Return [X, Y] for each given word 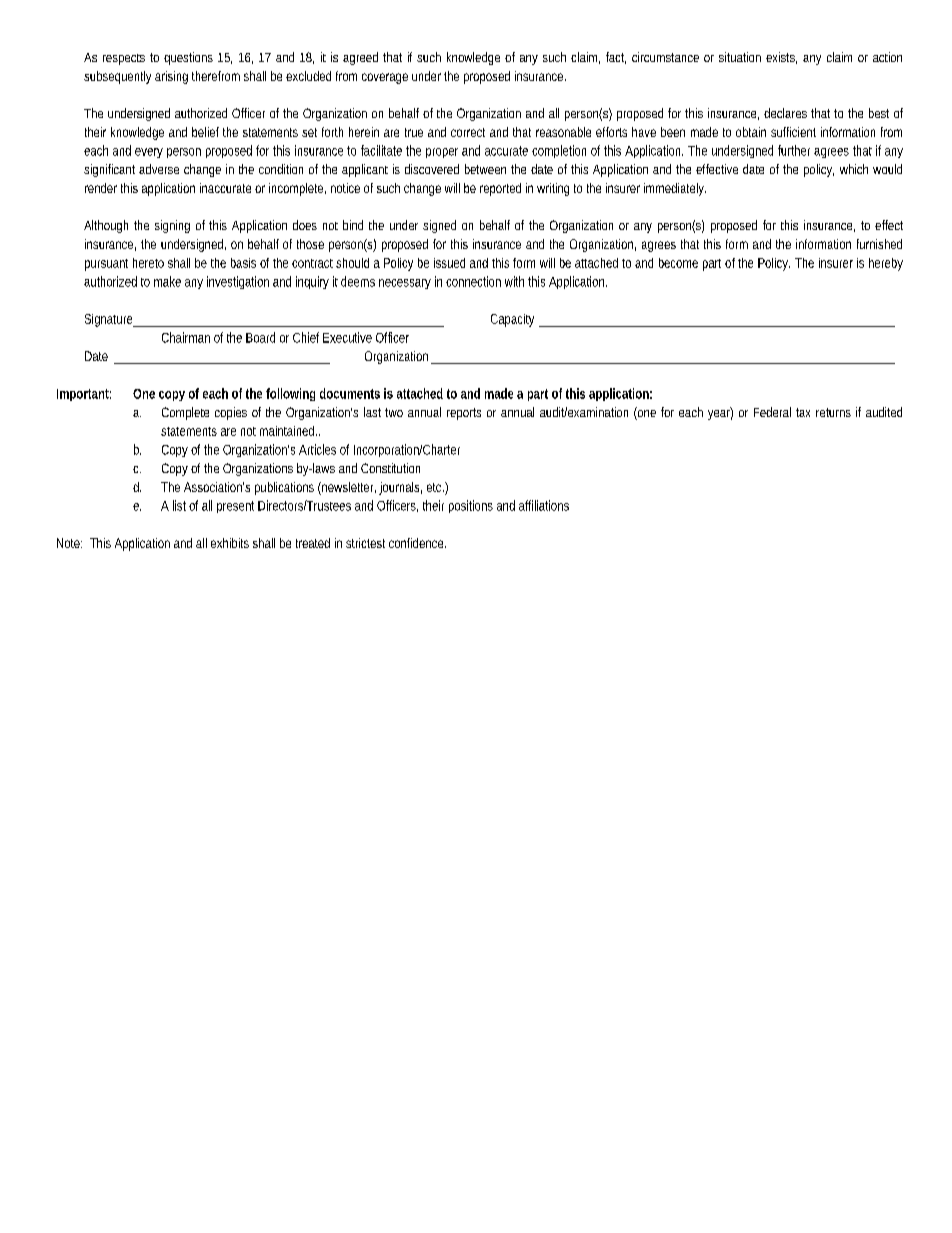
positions [471, 506]
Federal [772, 412]
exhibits [230, 543]
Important [84, 395]
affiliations [544, 505]
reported [500, 189]
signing [172, 226]
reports [464, 414]
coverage [385, 78]
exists [781, 58]
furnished [879, 244]
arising [171, 77]
